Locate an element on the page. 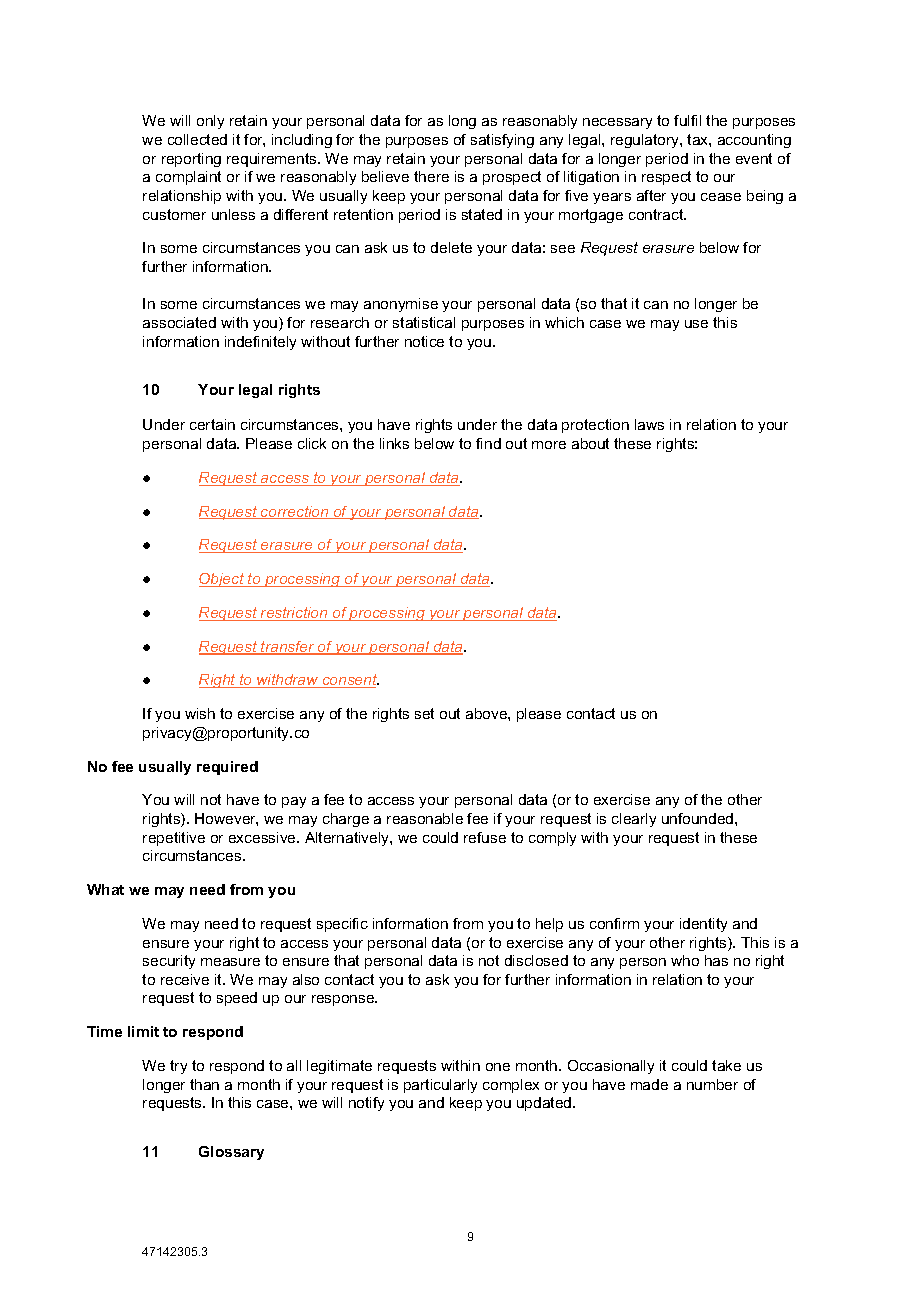 The height and width of the page is (1308, 924). wish is located at coordinates (200, 713).
